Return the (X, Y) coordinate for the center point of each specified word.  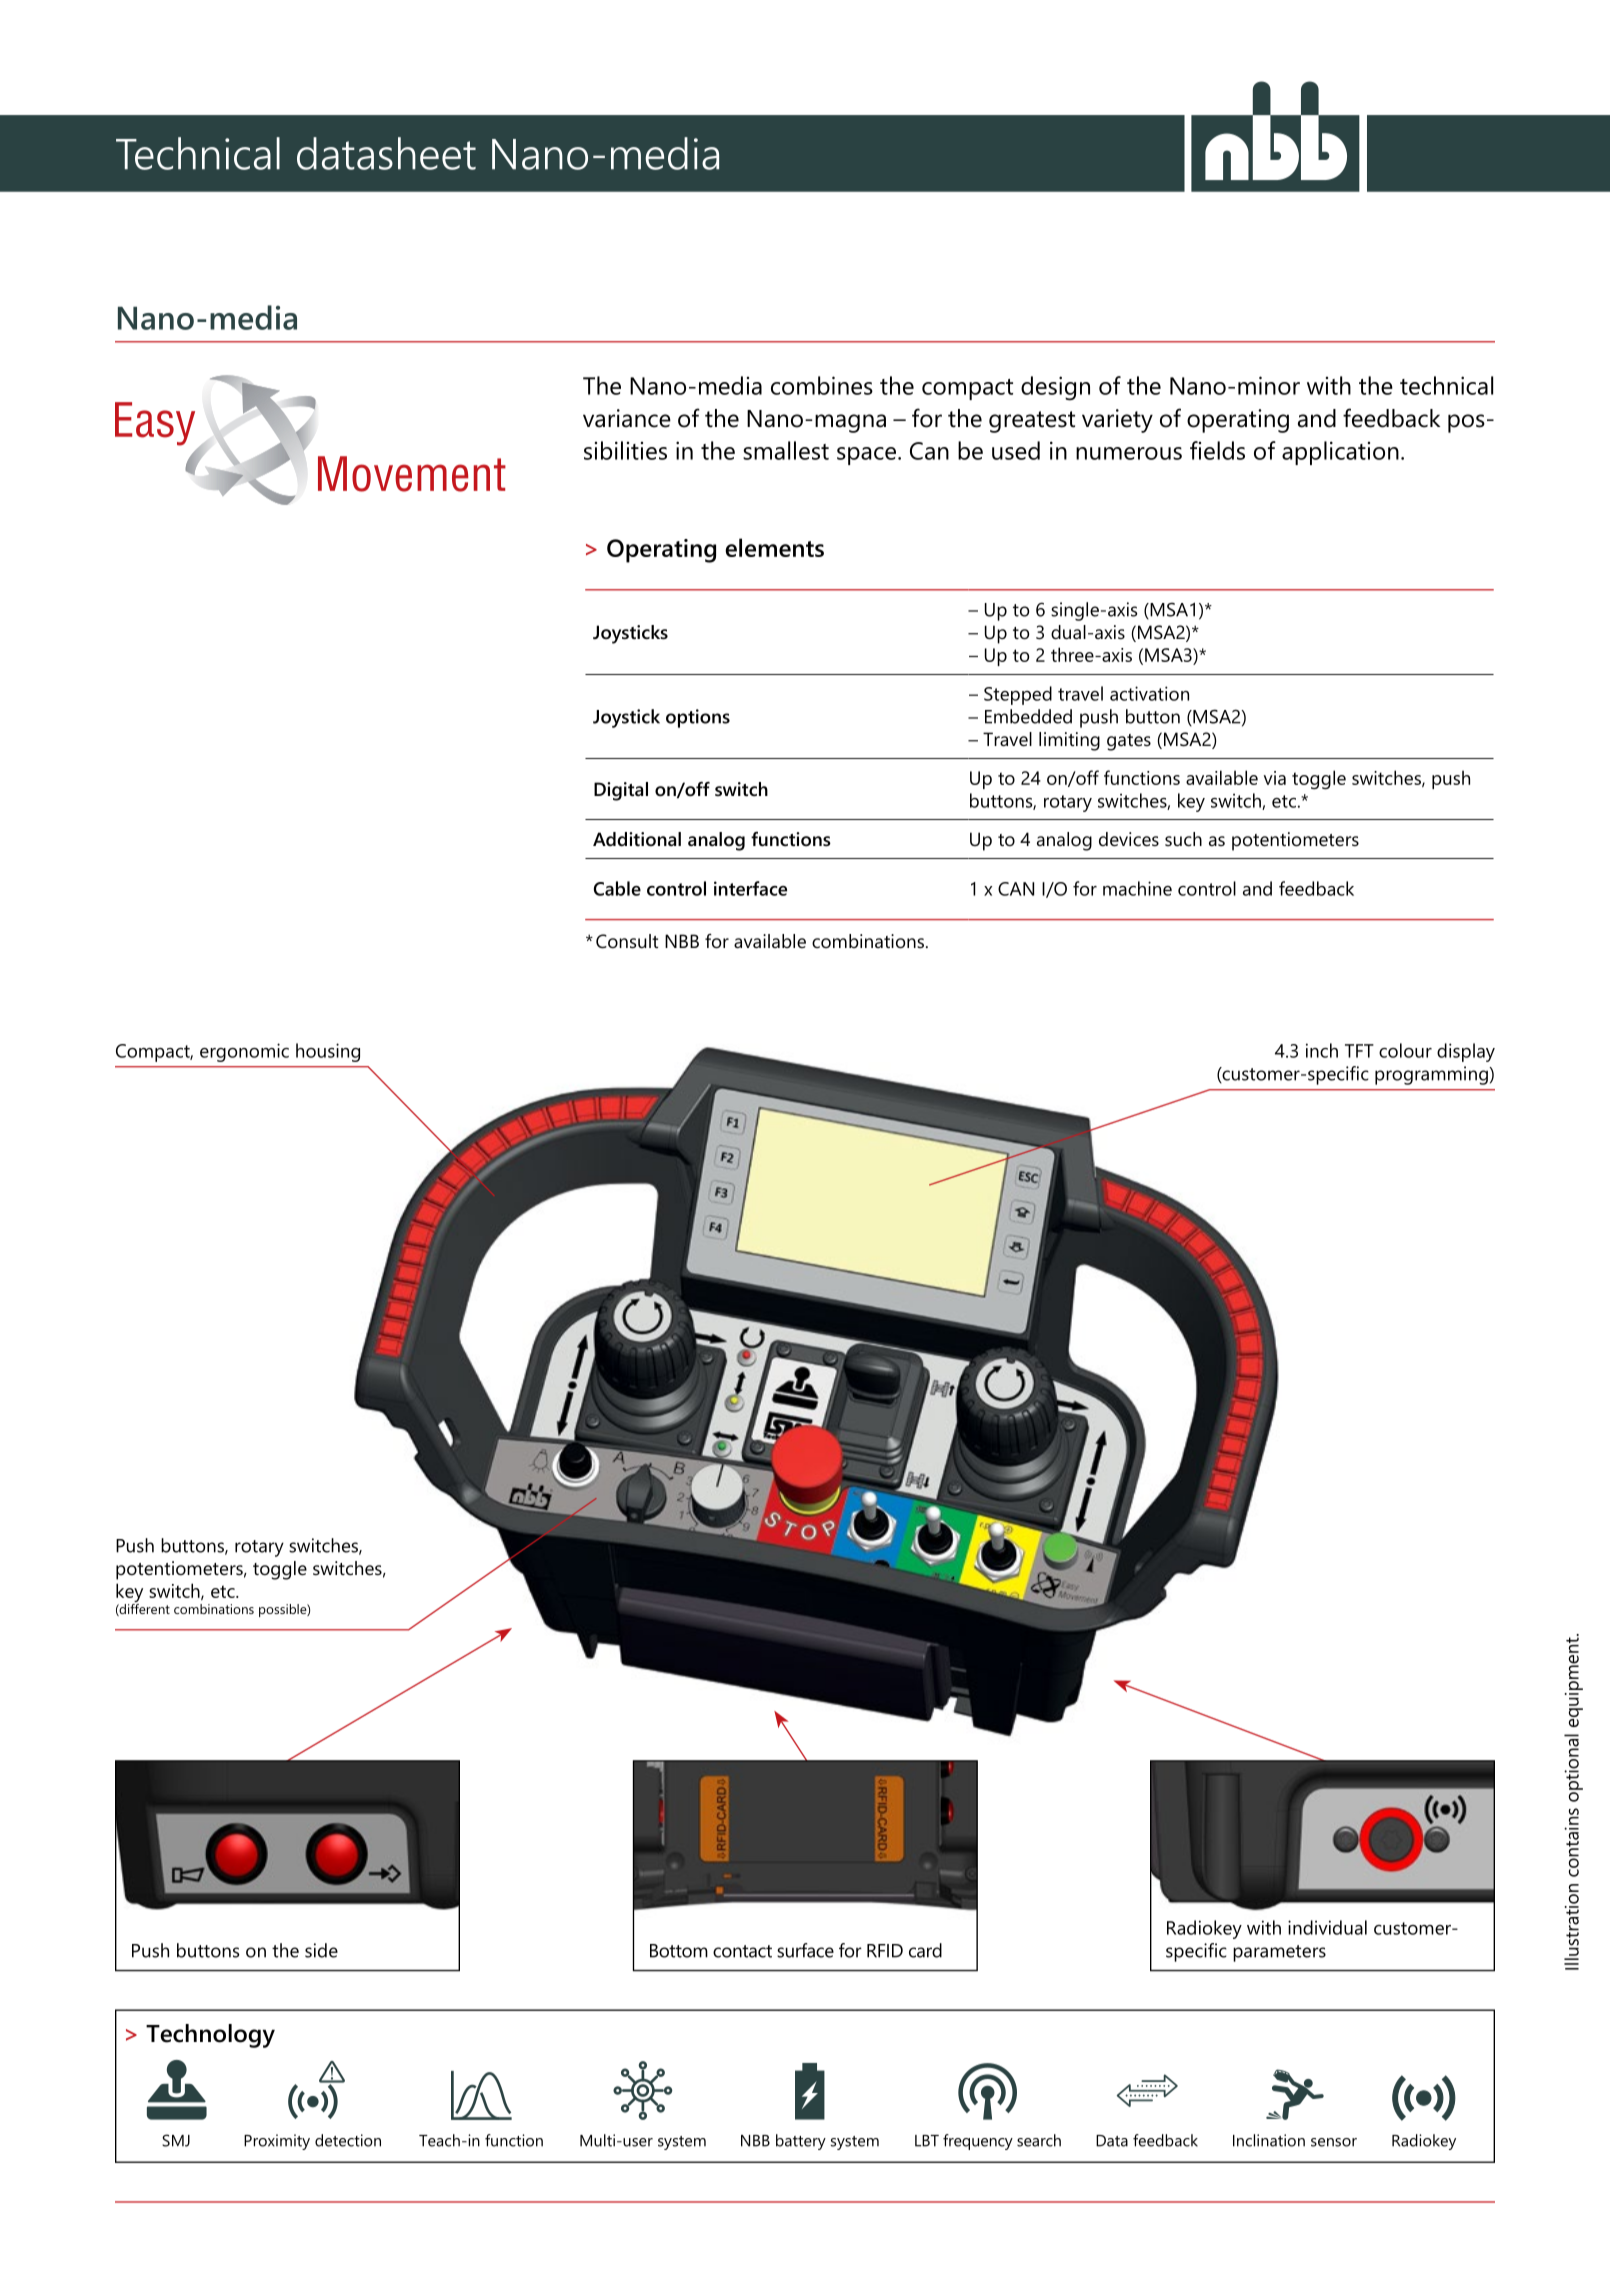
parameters (1279, 1953)
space (866, 456)
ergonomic (244, 1052)
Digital (621, 791)
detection (348, 2140)
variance (627, 418)
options (698, 718)
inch (1322, 1050)
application (1340, 453)
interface (750, 888)
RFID (885, 1951)
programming (1432, 1075)
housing (328, 1052)
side (321, 1950)
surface (805, 1950)
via (1275, 778)
